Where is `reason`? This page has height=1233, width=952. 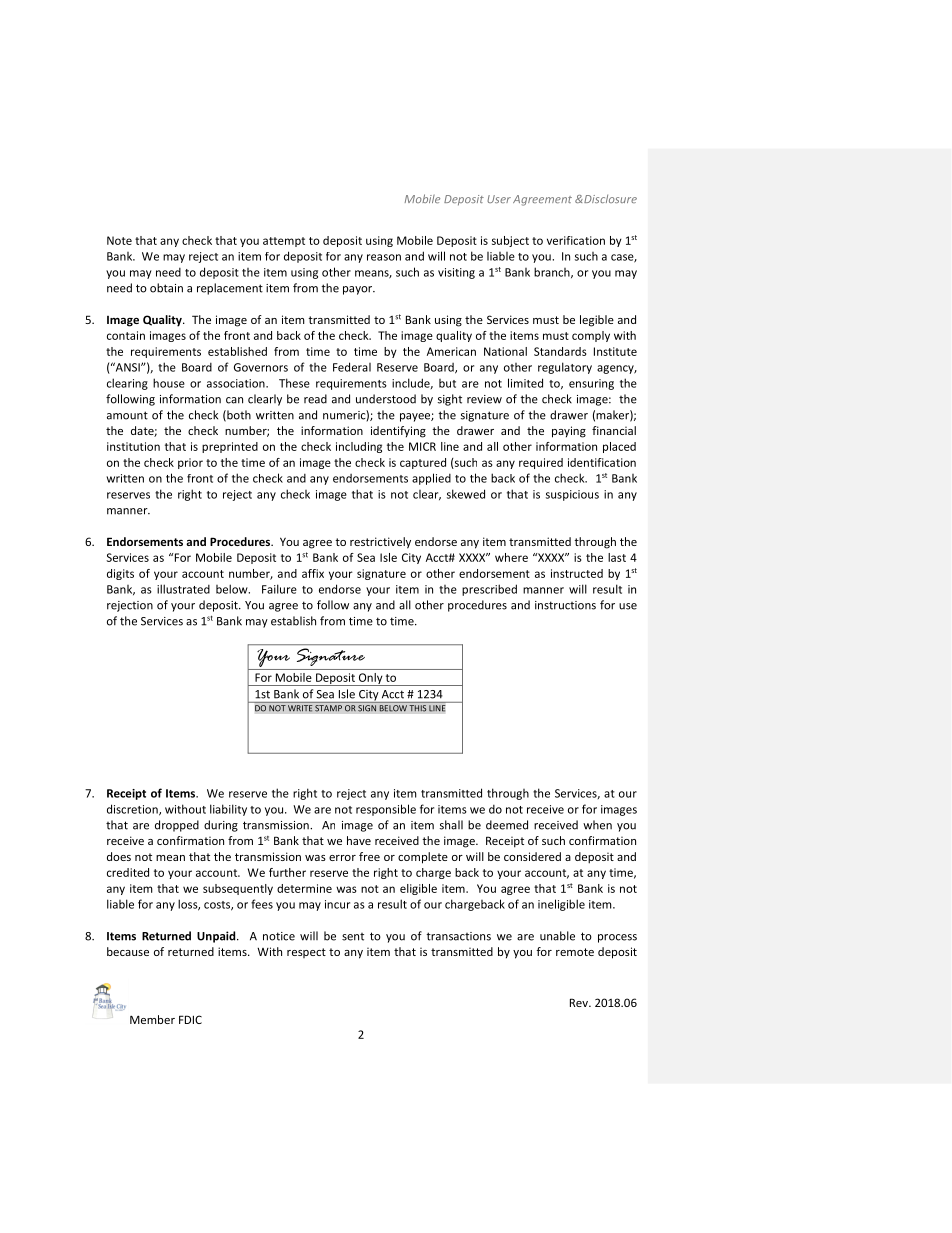
reason is located at coordinates (384, 257).
